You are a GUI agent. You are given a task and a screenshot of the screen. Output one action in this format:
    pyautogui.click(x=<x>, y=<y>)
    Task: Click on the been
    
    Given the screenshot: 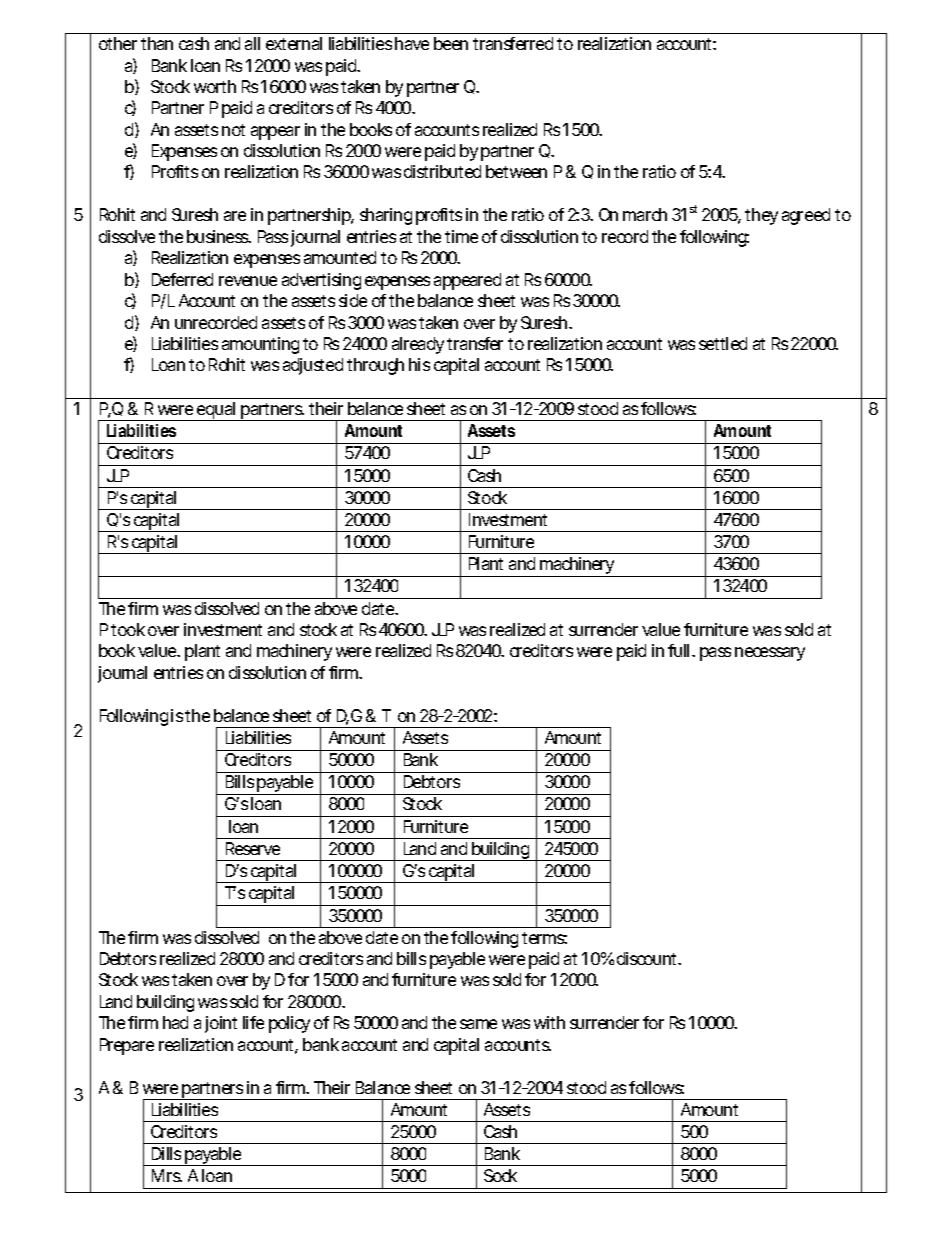 What is the action you would take?
    pyautogui.click(x=451, y=43)
